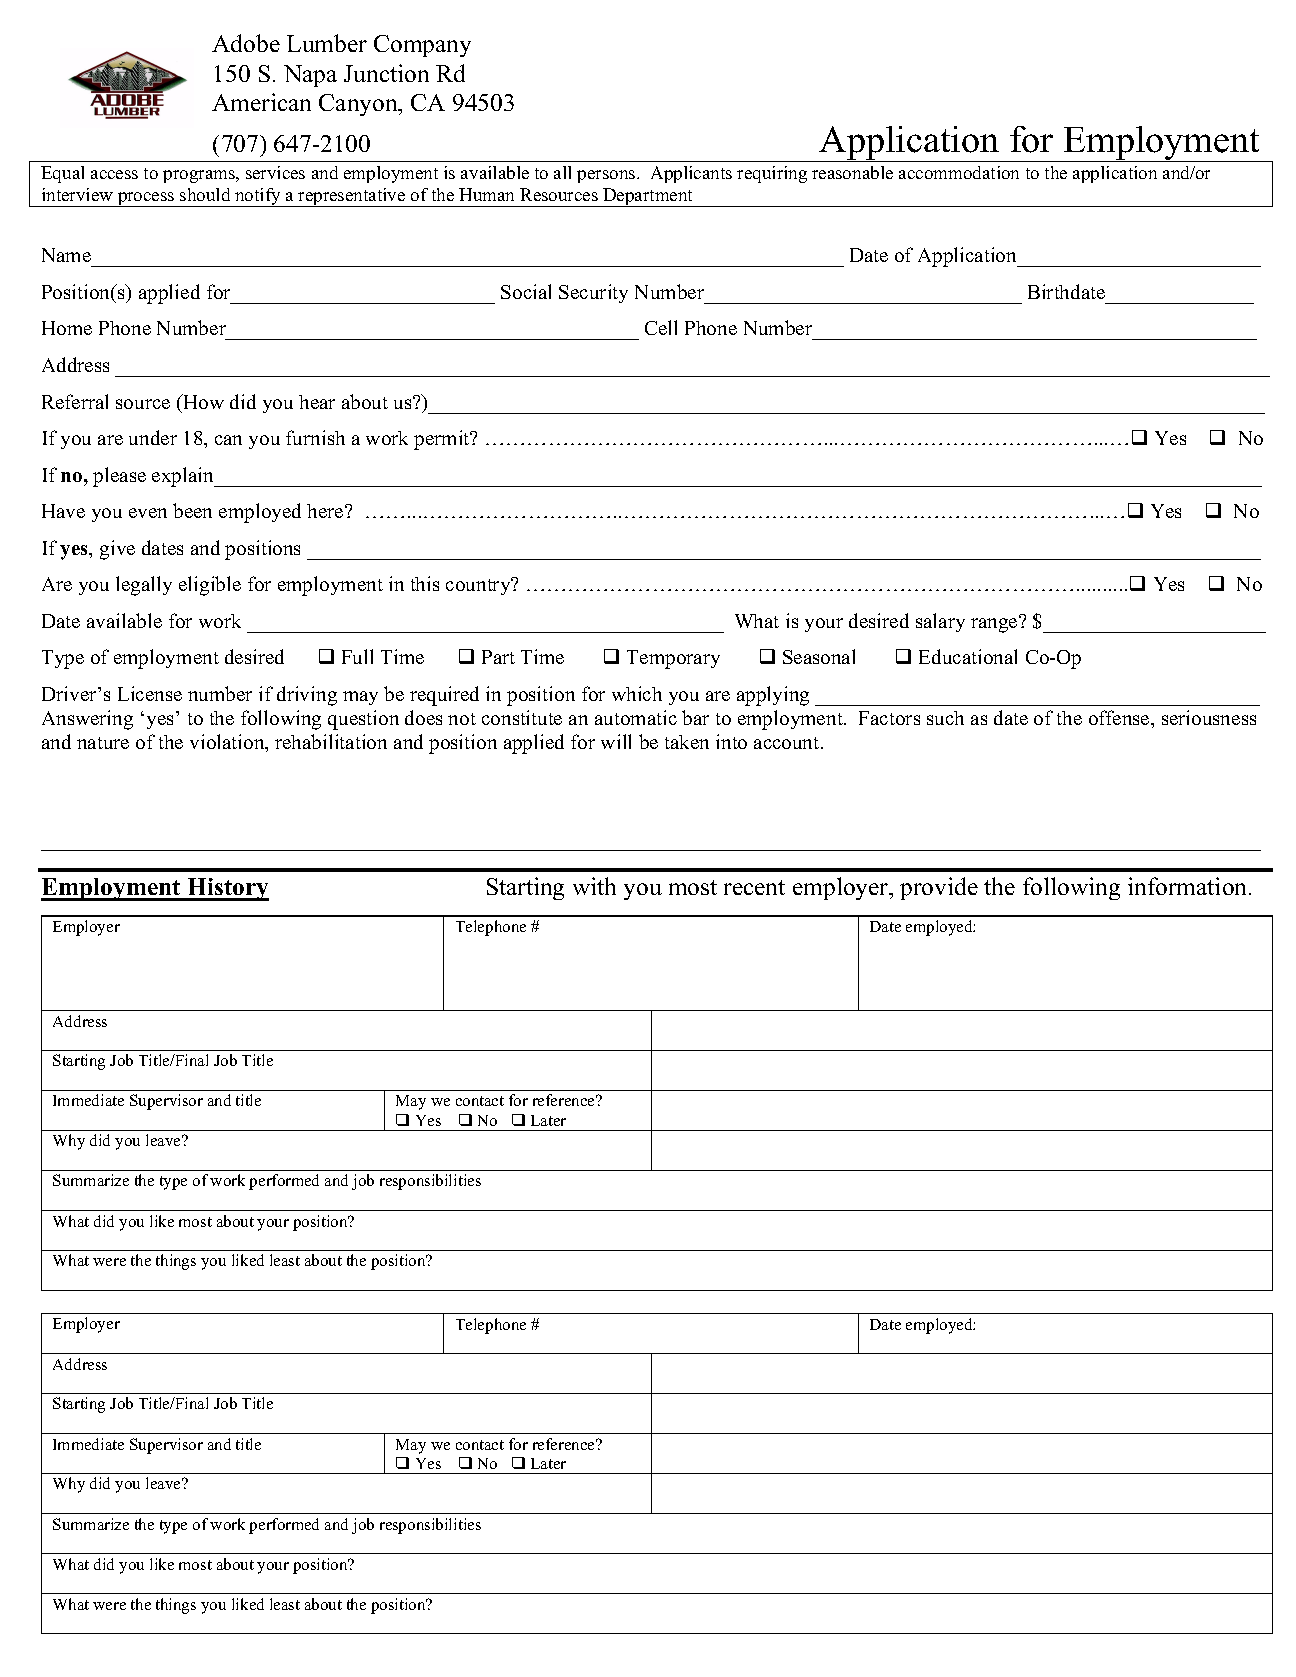 The image size is (1296, 1677). Describe the element at coordinates (968, 656) in the screenshot. I see `Educational` at that location.
